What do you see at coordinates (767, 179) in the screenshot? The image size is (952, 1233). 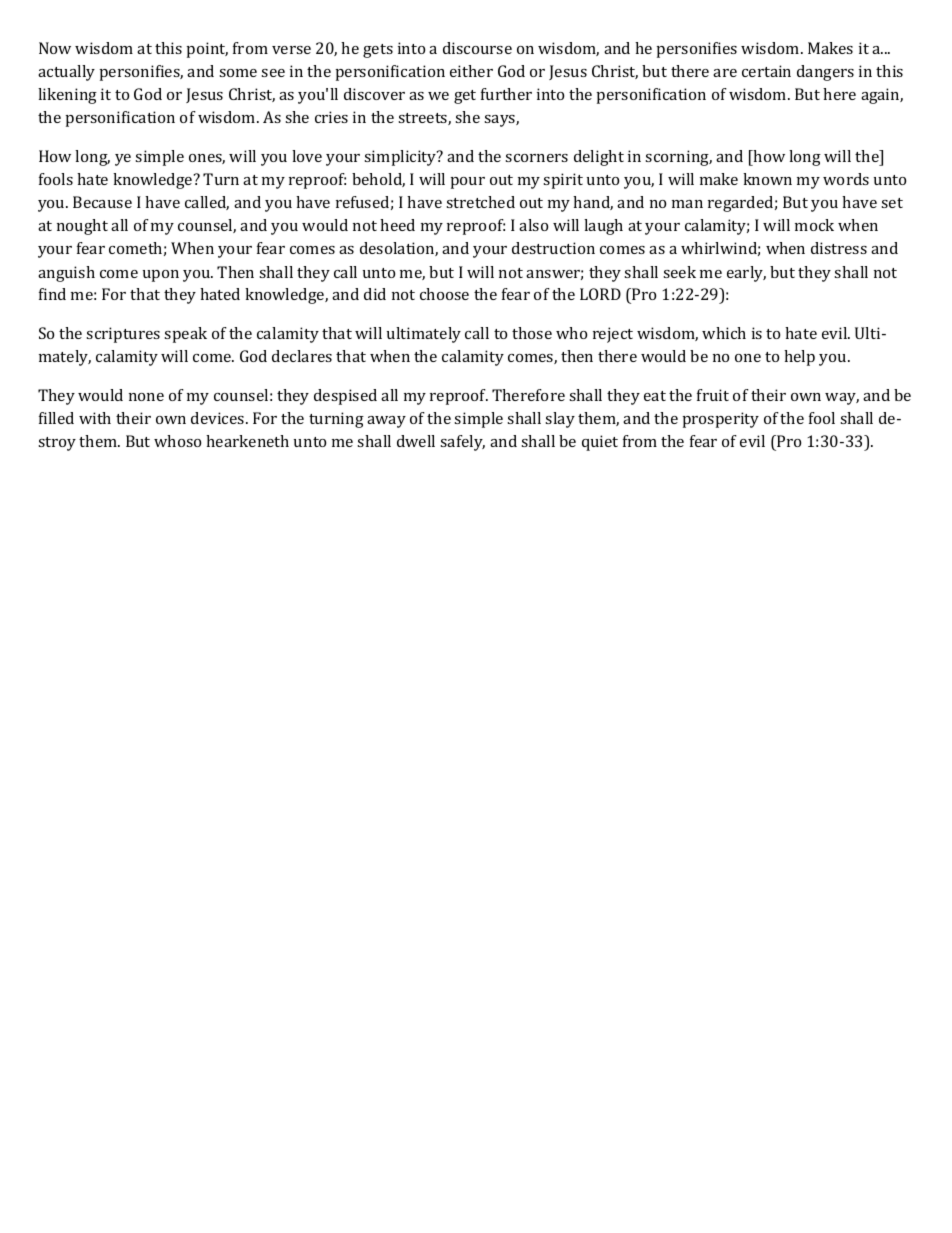 I see `known` at bounding box center [767, 179].
